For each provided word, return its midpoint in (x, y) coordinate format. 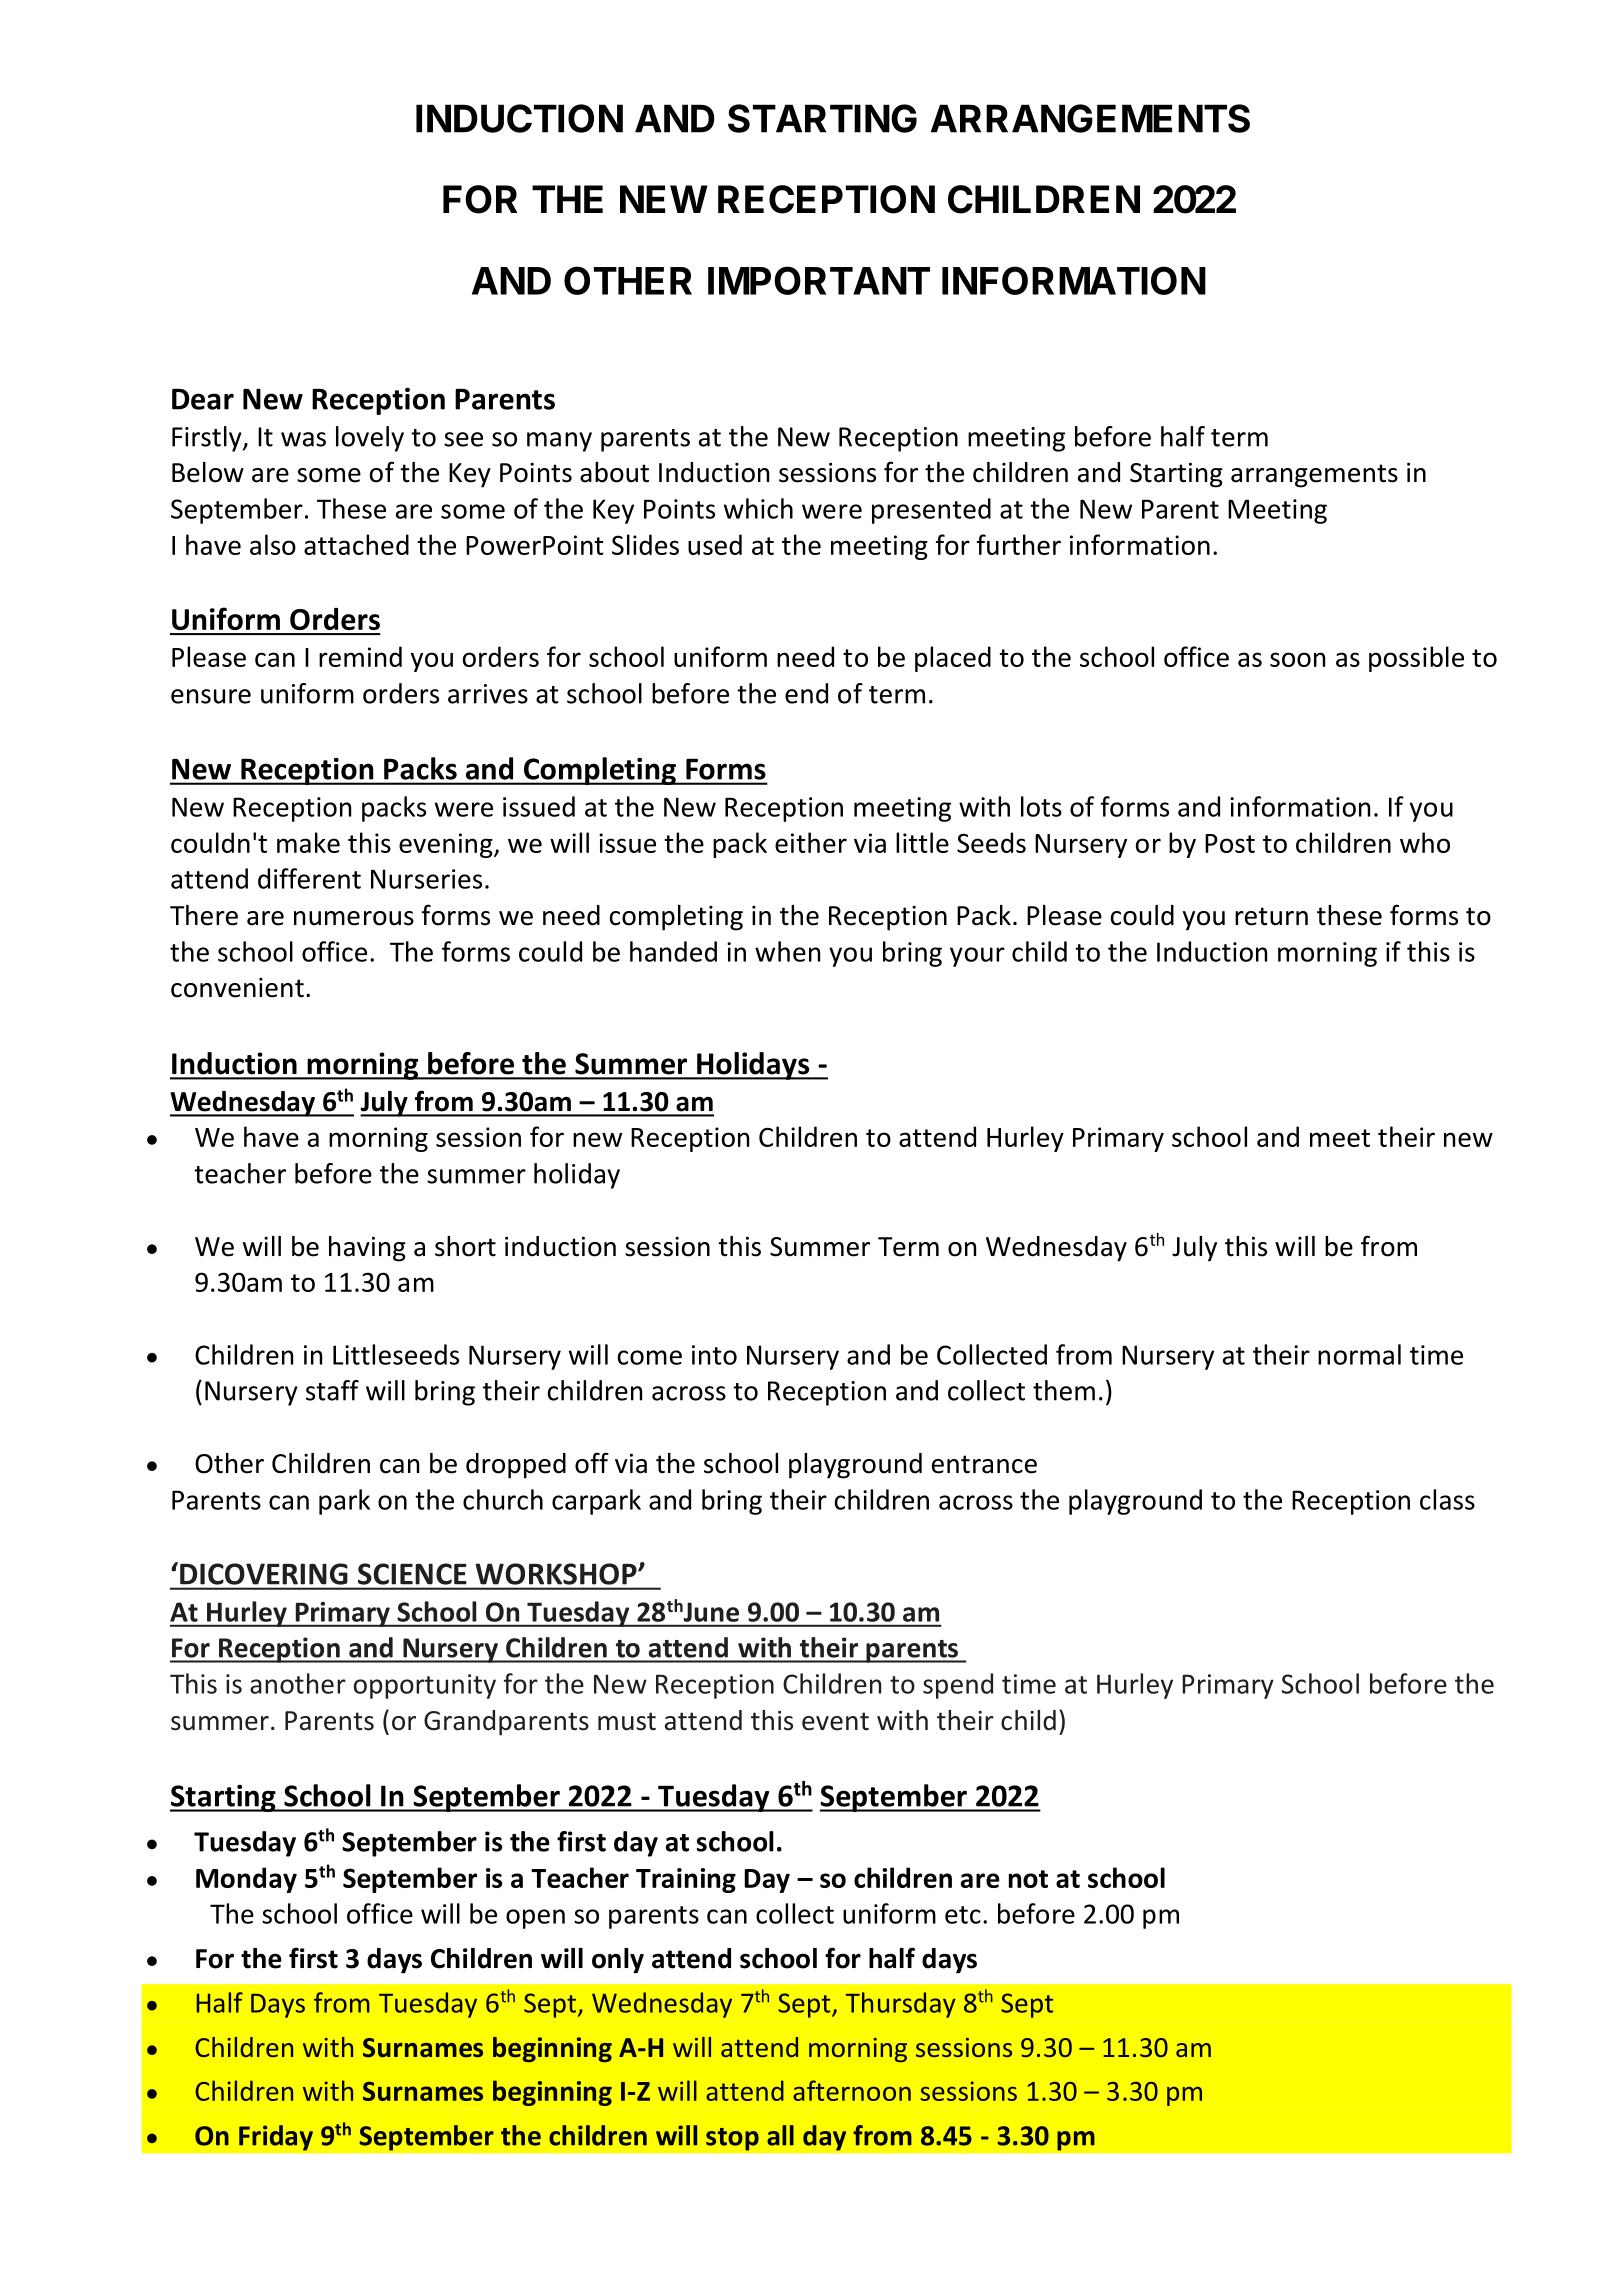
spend (958, 1686)
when (787, 951)
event (835, 1721)
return (1271, 916)
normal (1359, 1354)
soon (1297, 659)
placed (953, 659)
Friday (276, 2138)
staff (332, 1390)
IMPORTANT (819, 280)
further (1019, 544)
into (714, 1355)
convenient (237, 988)
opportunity (425, 1686)
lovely (370, 439)
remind (360, 656)
